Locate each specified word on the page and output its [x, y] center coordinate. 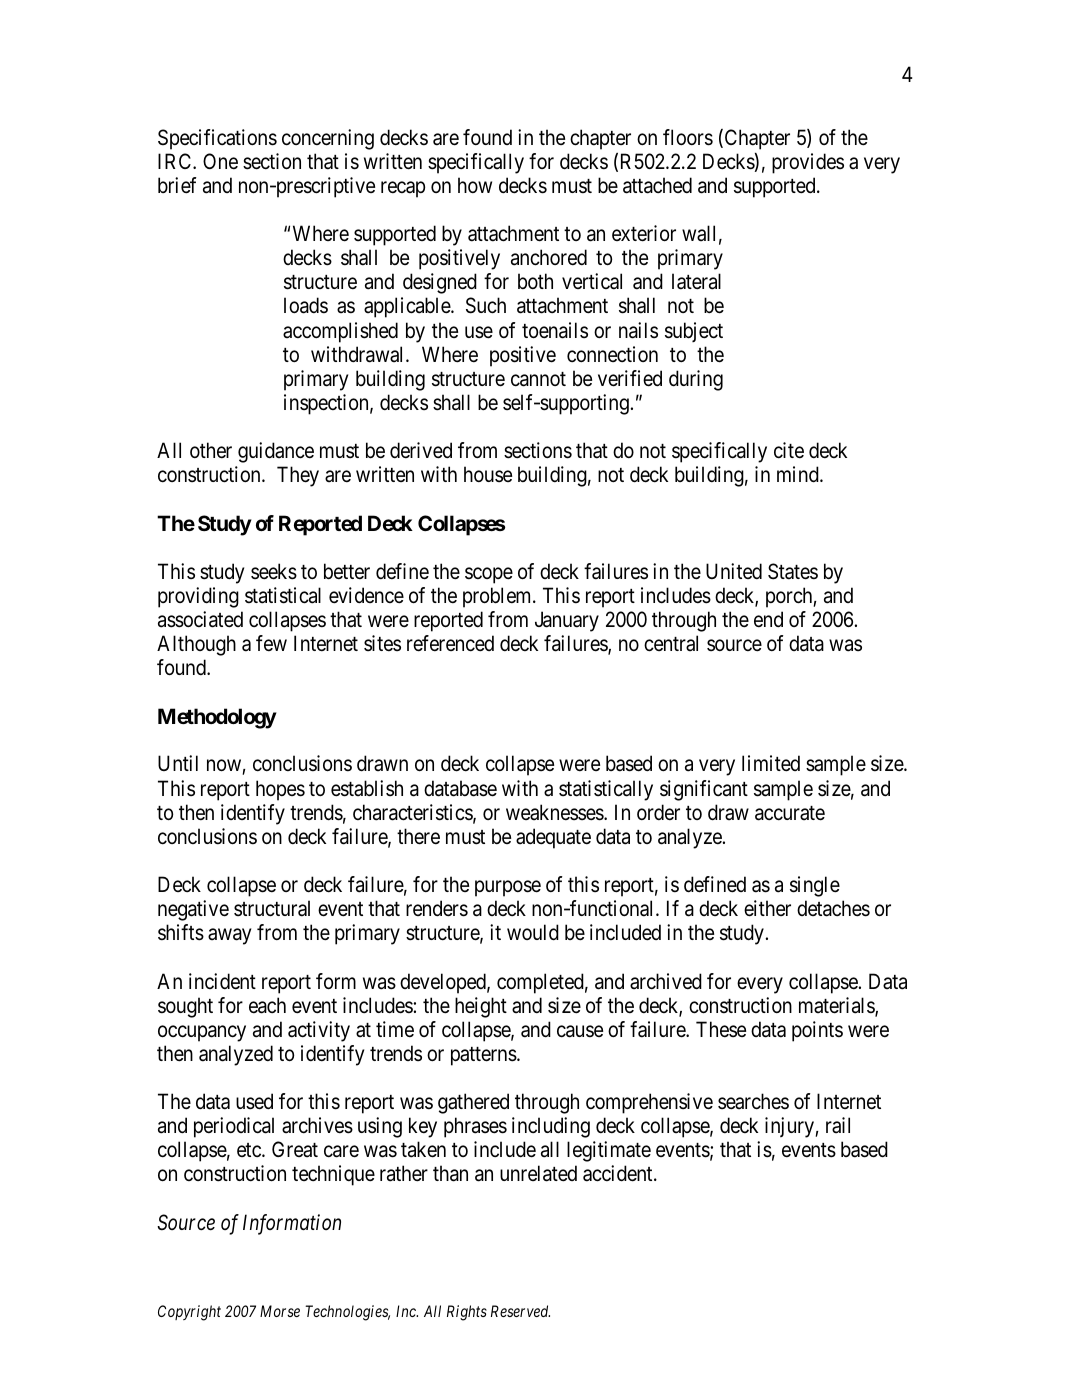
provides [808, 163]
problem [498, 597]
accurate [790, 813]
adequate [553, 838]
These [721, 1029]
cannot [538, 379]
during [696, 380]
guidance [276, 452]
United [734, 571]
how [475, 185]
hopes [280, 790]
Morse [280, 1311]
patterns [484, 1056]
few [271, 643]
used [254, 1101]
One [220, 161]
